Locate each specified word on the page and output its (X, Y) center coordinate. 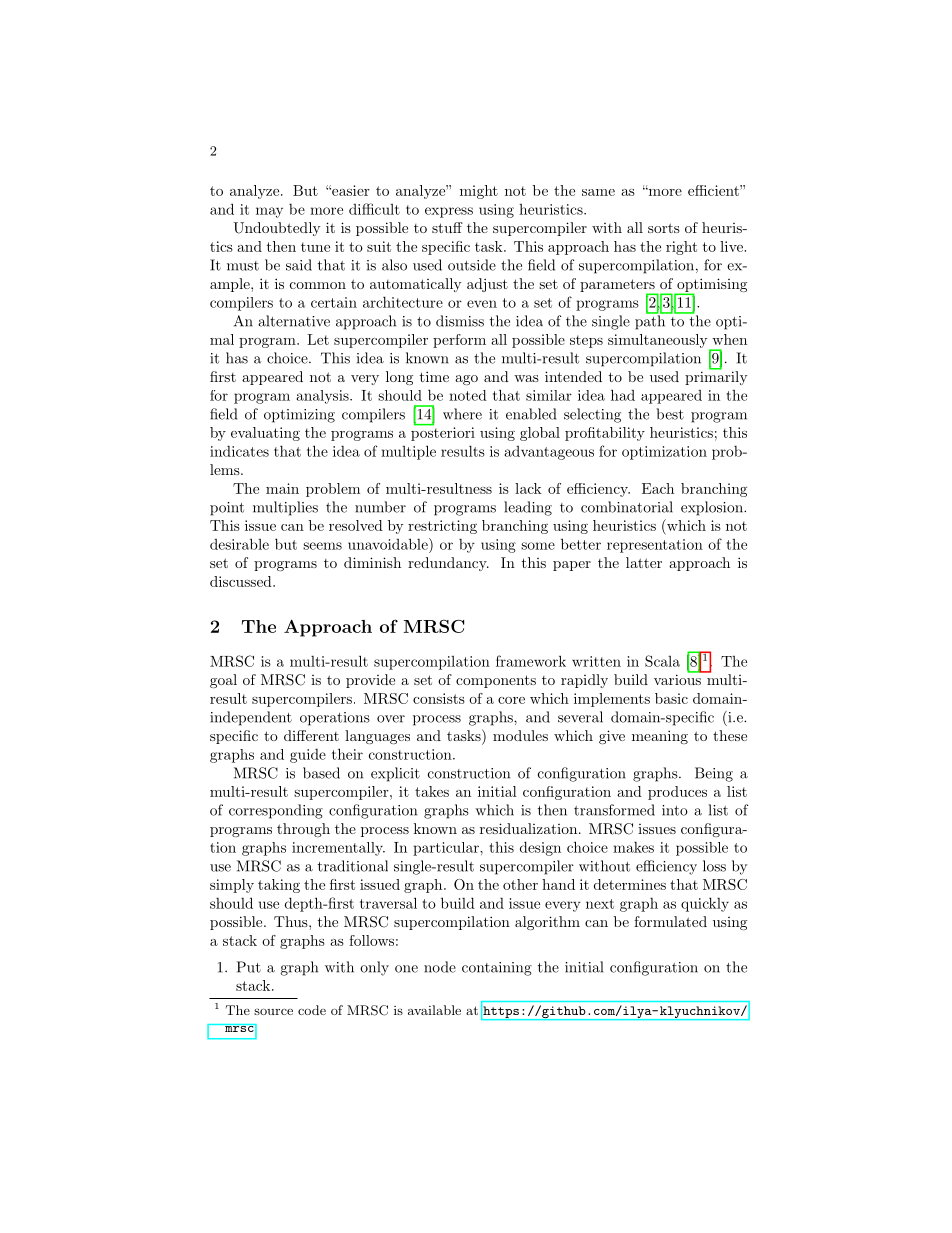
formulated (670, 921)
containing (497, 969)
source (273, 1011)
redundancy (448, 564)
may (269, 212)
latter (644, 562)
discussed (242, 581)
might (479, 192)
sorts (664, 228)
